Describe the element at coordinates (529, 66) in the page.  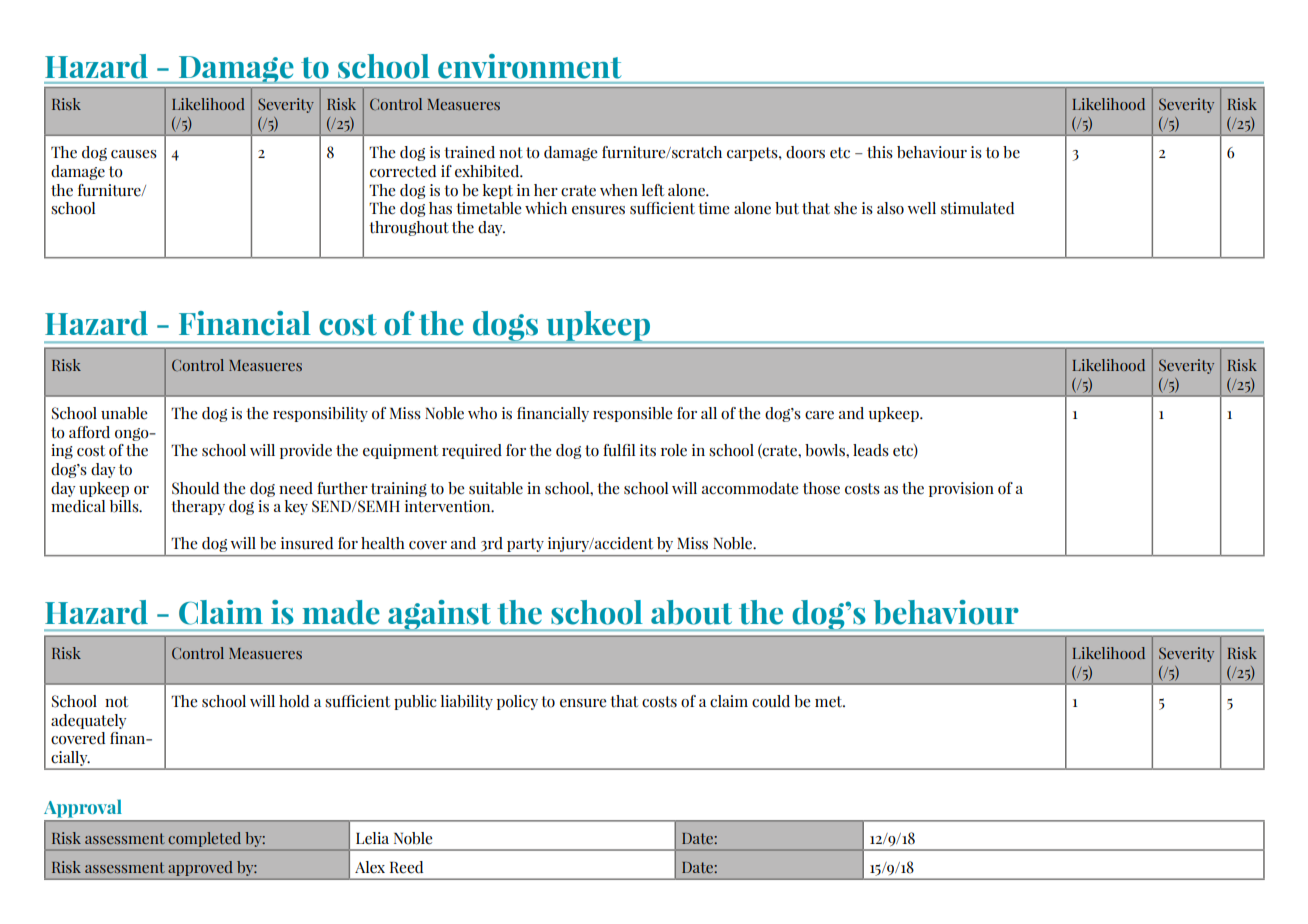
I see `environment` at that location.
